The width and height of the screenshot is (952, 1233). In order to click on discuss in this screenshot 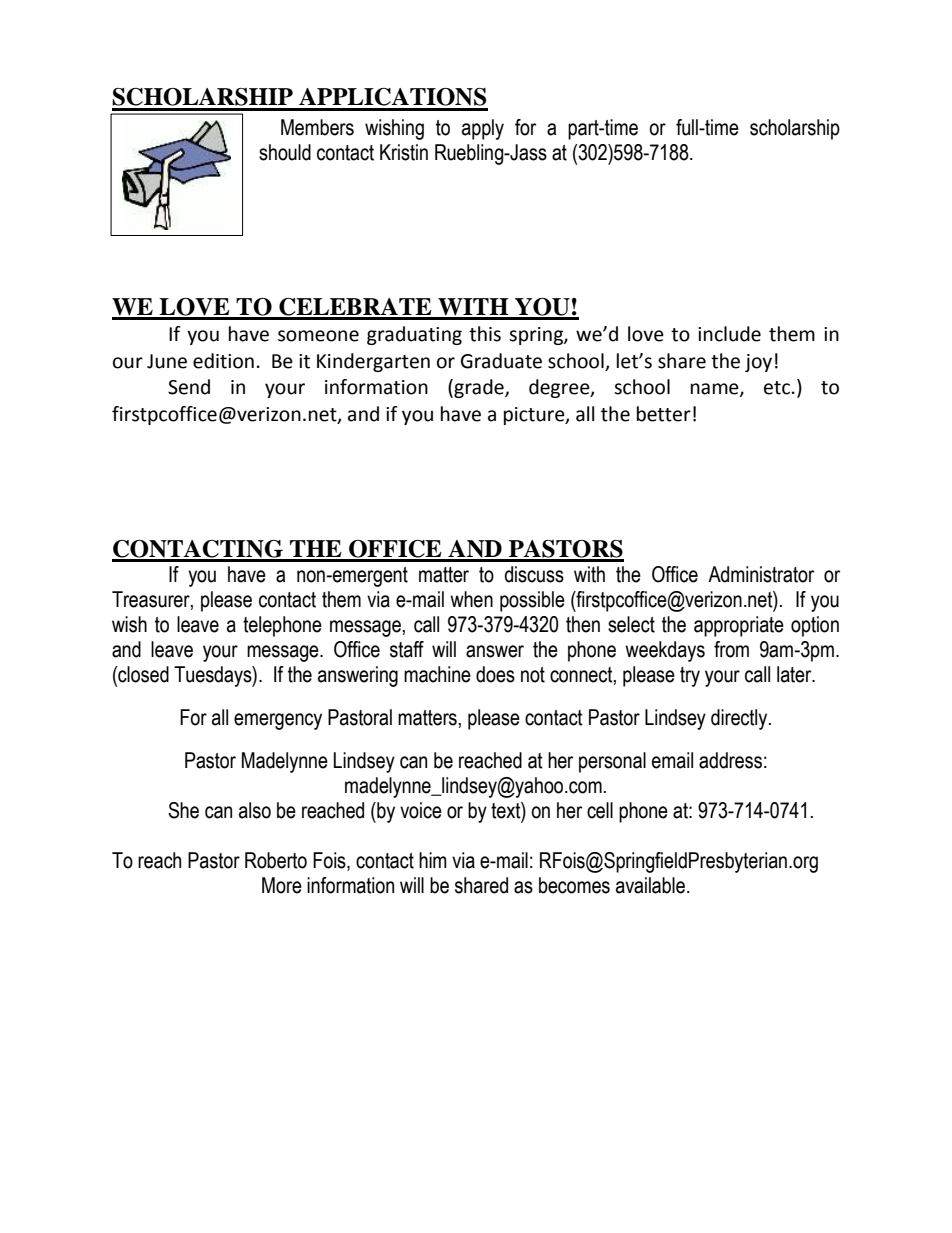, I will do `click(534, 574)`.
